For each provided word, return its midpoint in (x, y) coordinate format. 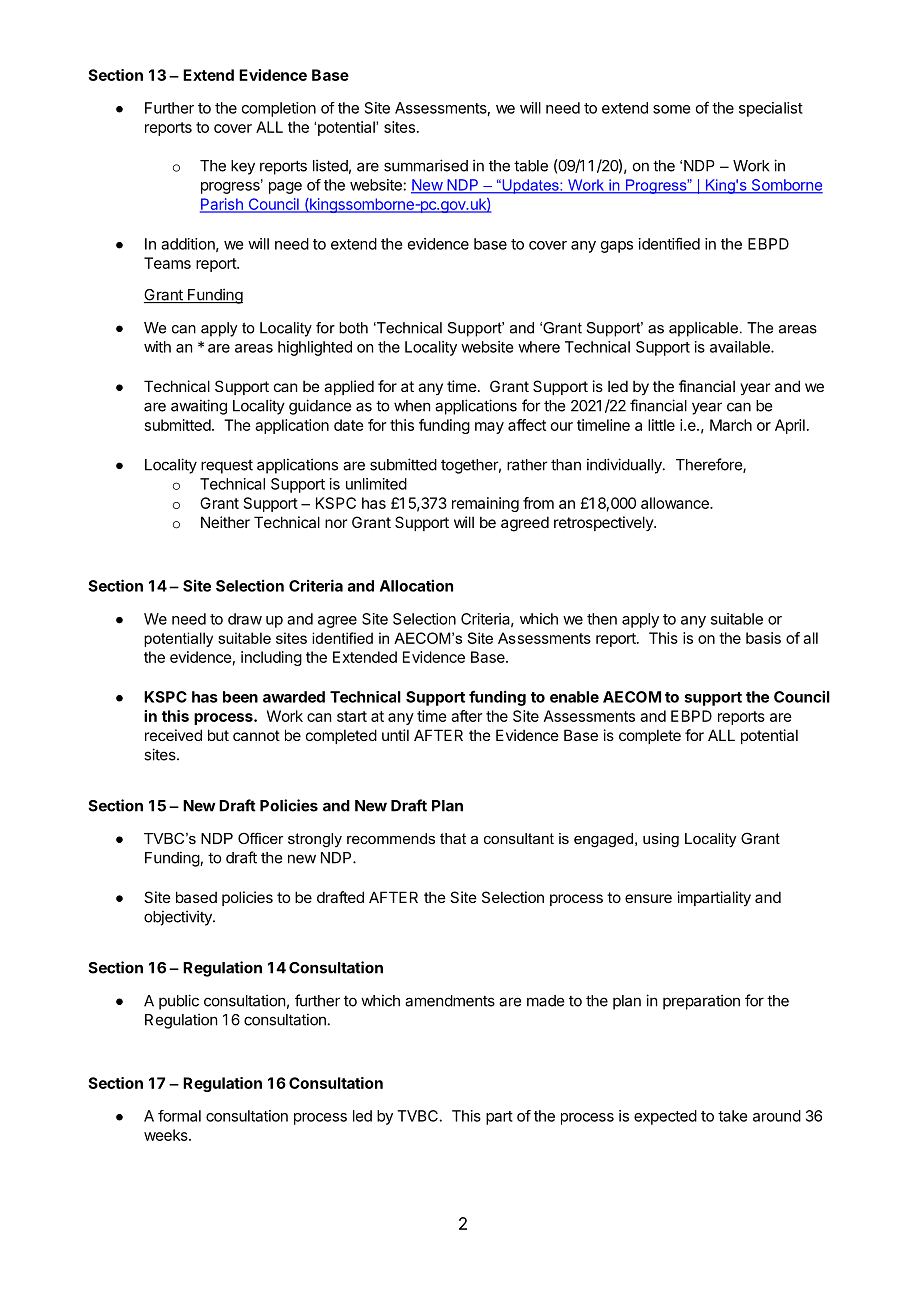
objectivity (179, 918)
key (243, 167)
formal (179, 1116)
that (453, 838)
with (157, 347)
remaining (485, 504)
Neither (225, 522)
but (218, 735)
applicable (703, 329)
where (539, 347)
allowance (676, 503)
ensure (648, 898)
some (671, 109)
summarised (426, 165)
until (395, 735)
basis (763, 638)
